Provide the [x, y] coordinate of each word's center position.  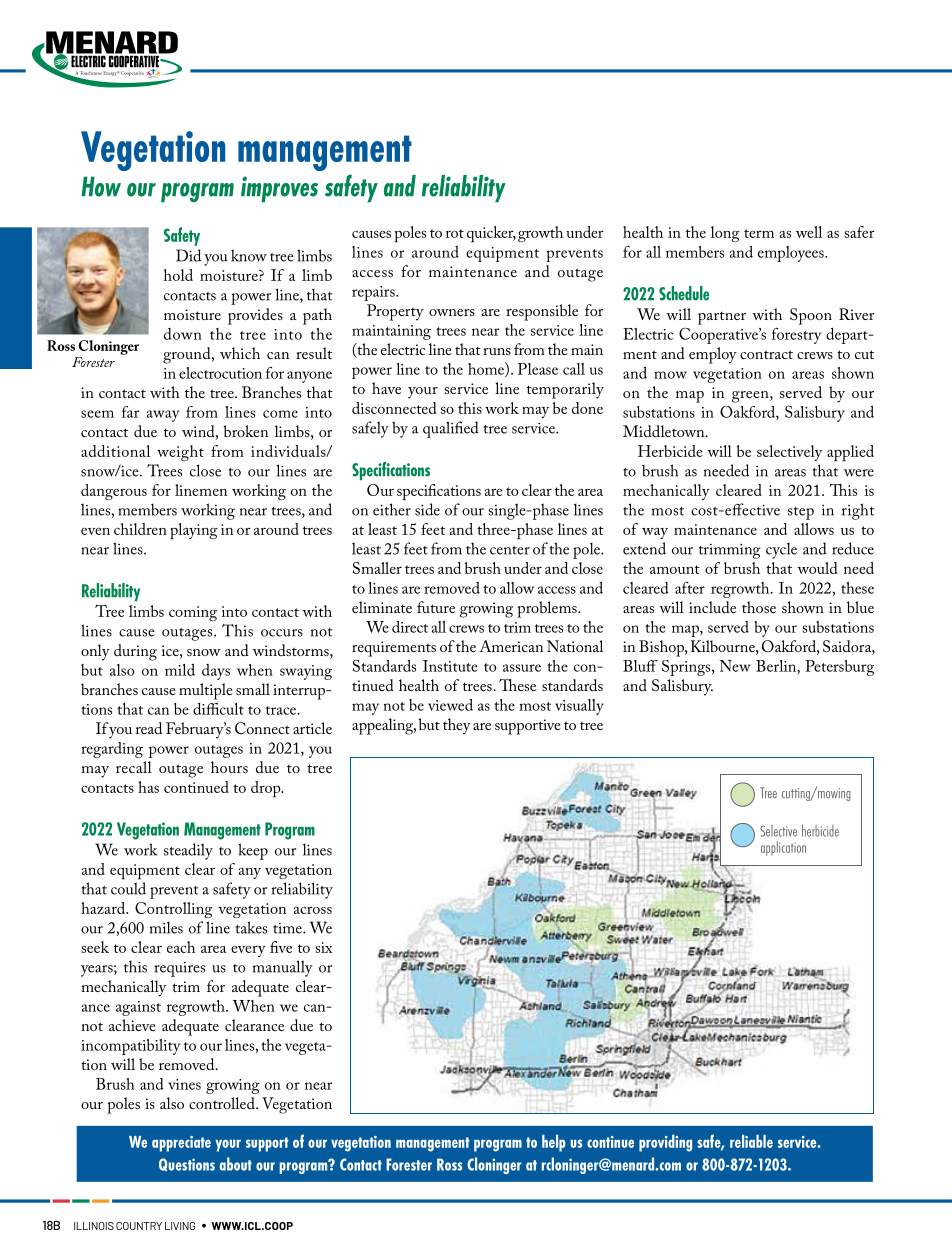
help [554, 1143]
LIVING [180, 1226]
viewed [450, 705]
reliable [751, 1141]
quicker [491, 234]
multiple [206, 691]
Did [188, 255]
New [735, 666]
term [759, 233]
